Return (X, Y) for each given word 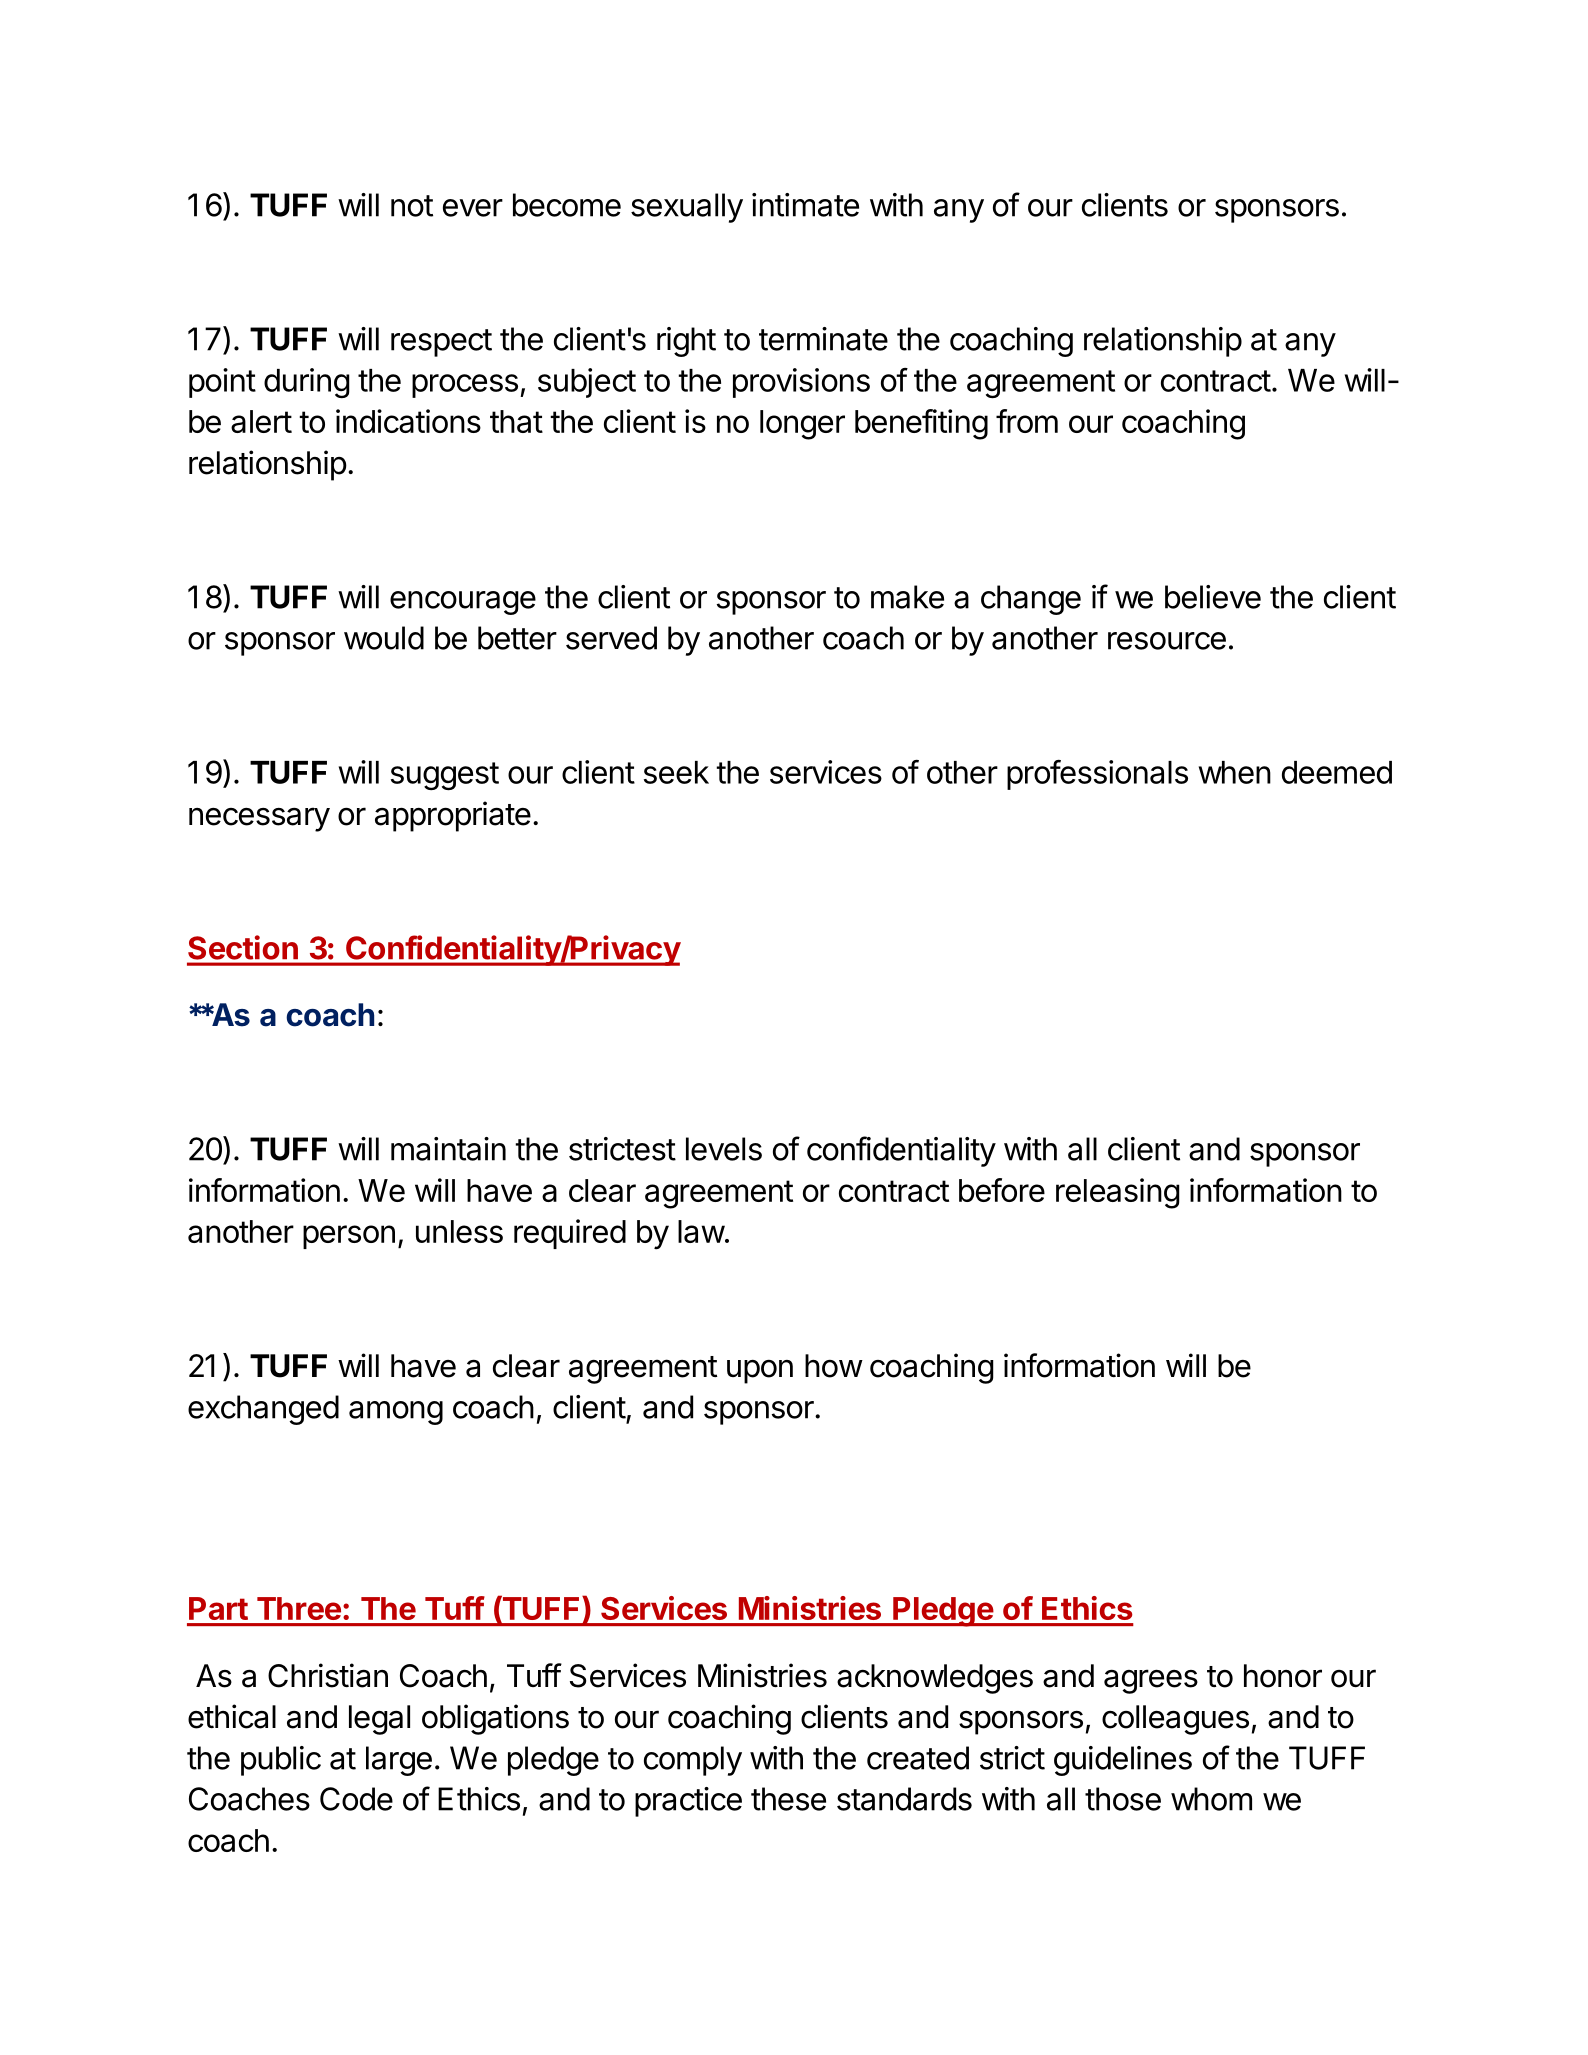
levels (724, 1149)
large (399, 1761)
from (1027, 421)
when (1235, 772)
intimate (805, 205)
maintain (448, 1149)
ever (473, 208)
